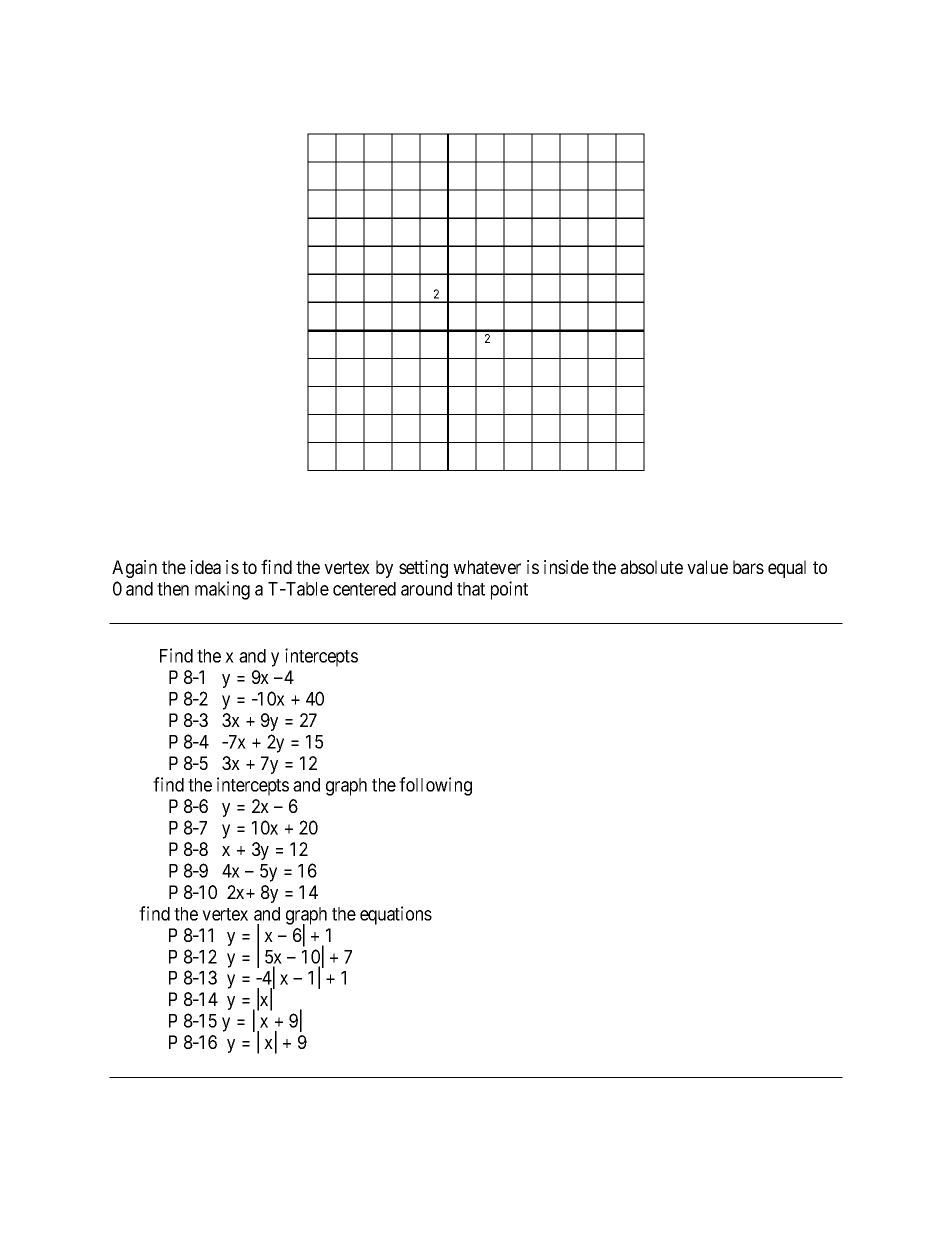 This image has height=1233, width=952. I want to click on around, so click(426, 589).
